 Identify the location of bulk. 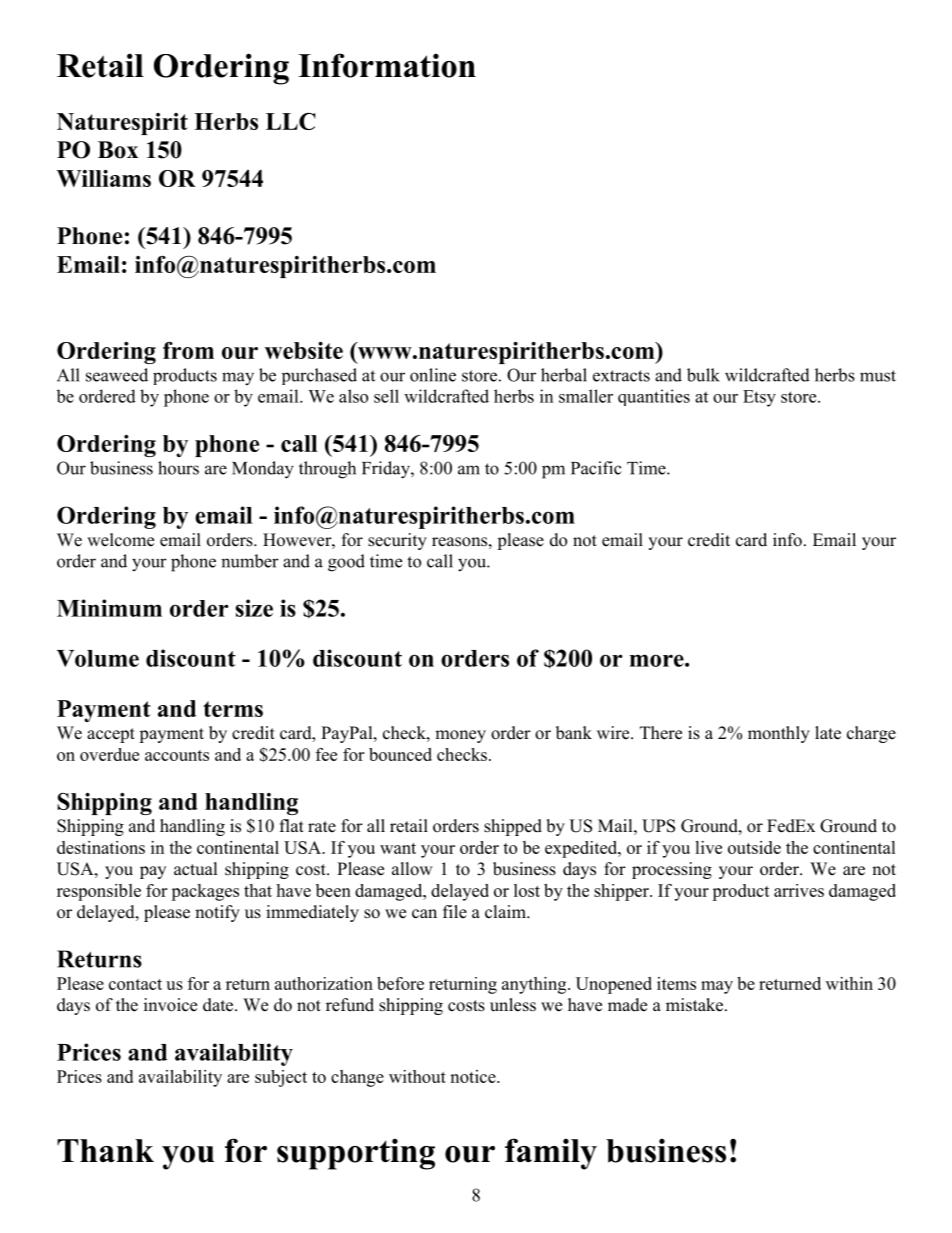
(703, 375).
